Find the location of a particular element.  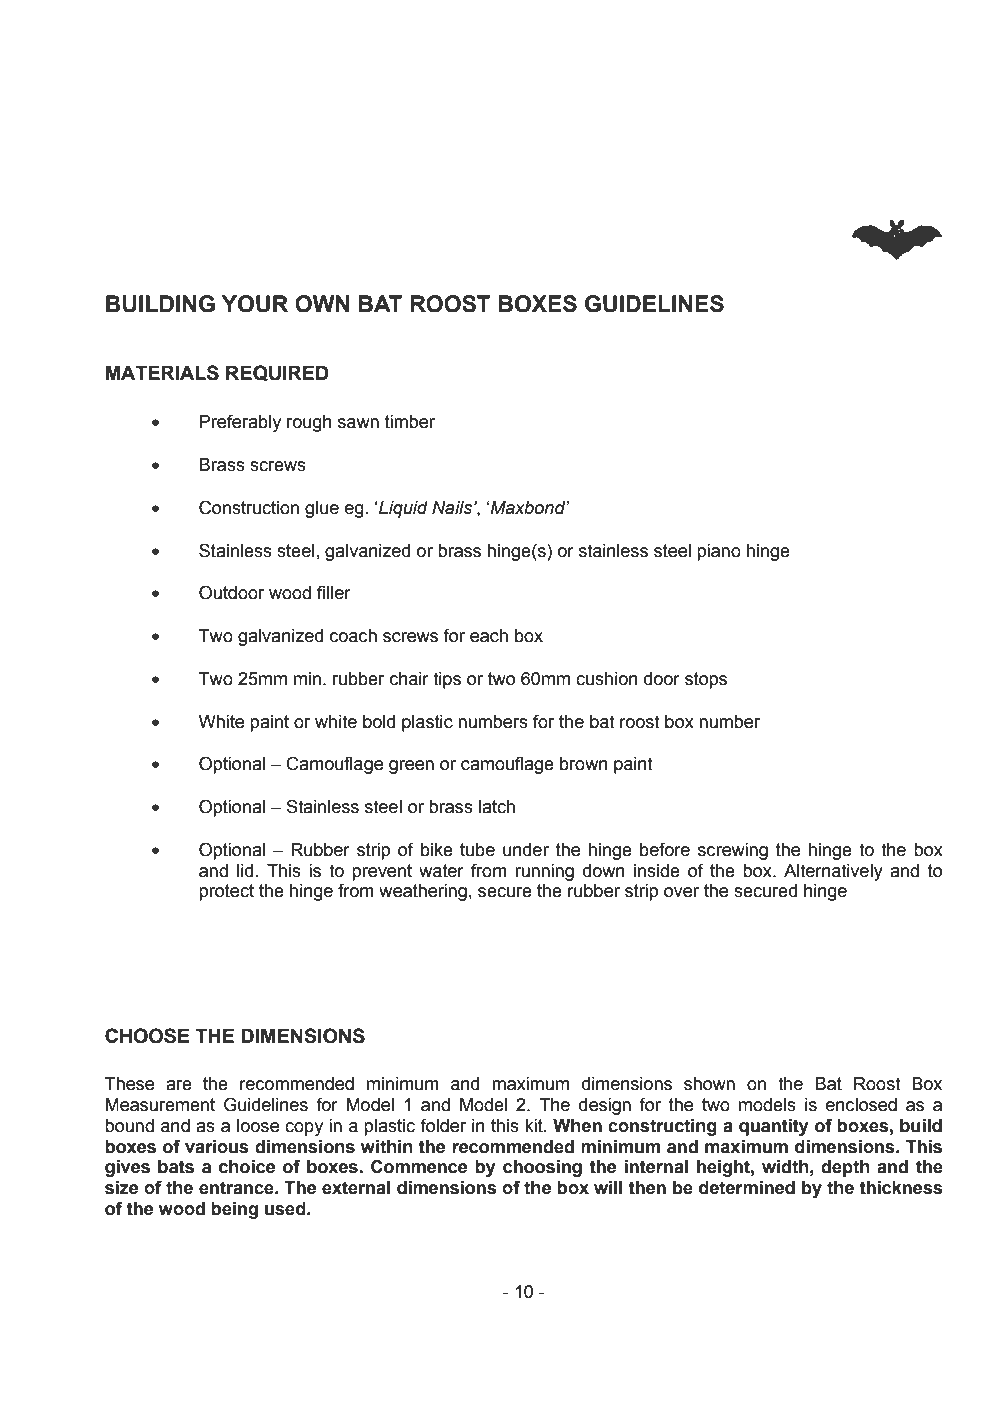

Construction is located at coordinates (249, 507).
